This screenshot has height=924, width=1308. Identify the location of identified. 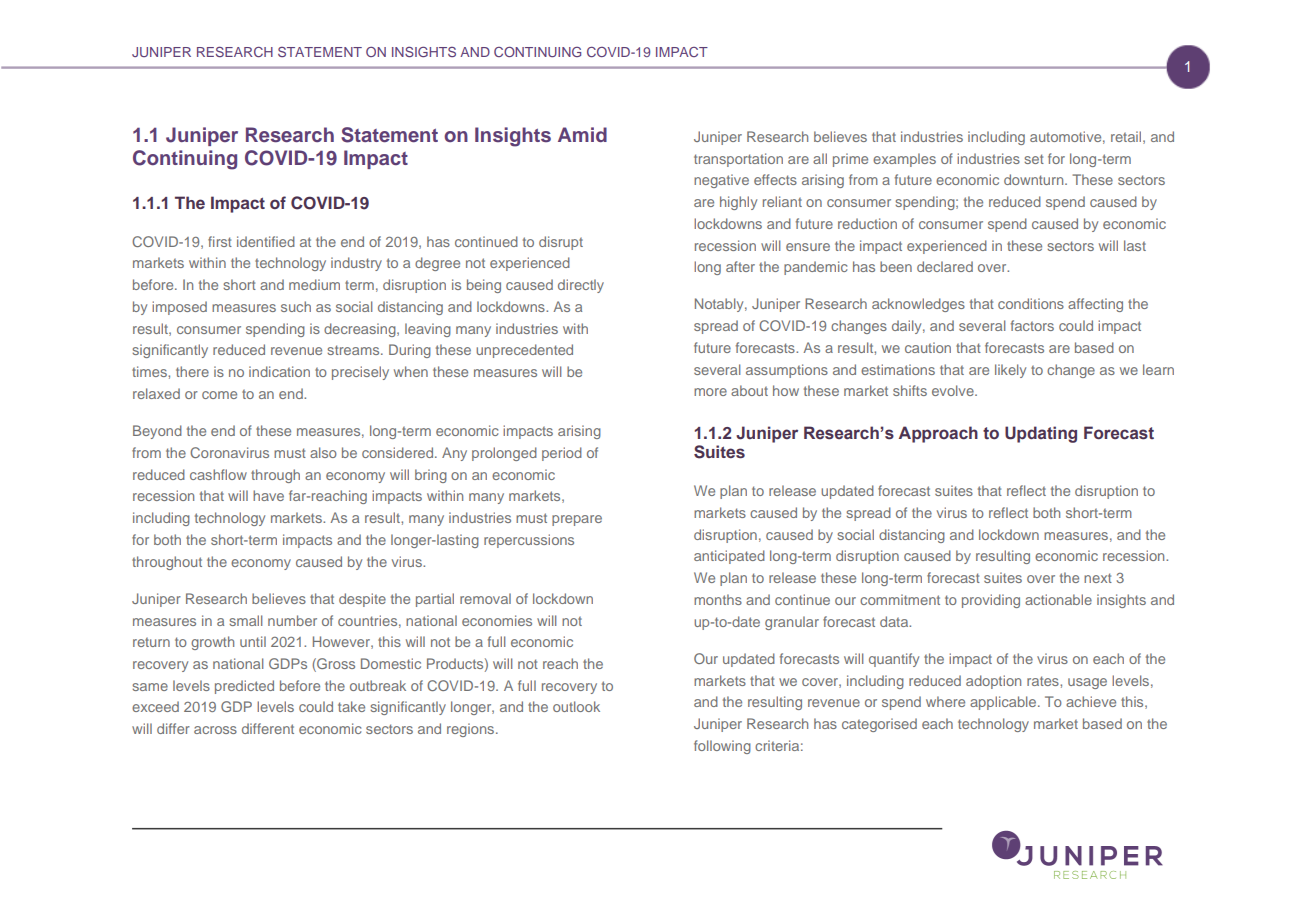
(266, 241).
